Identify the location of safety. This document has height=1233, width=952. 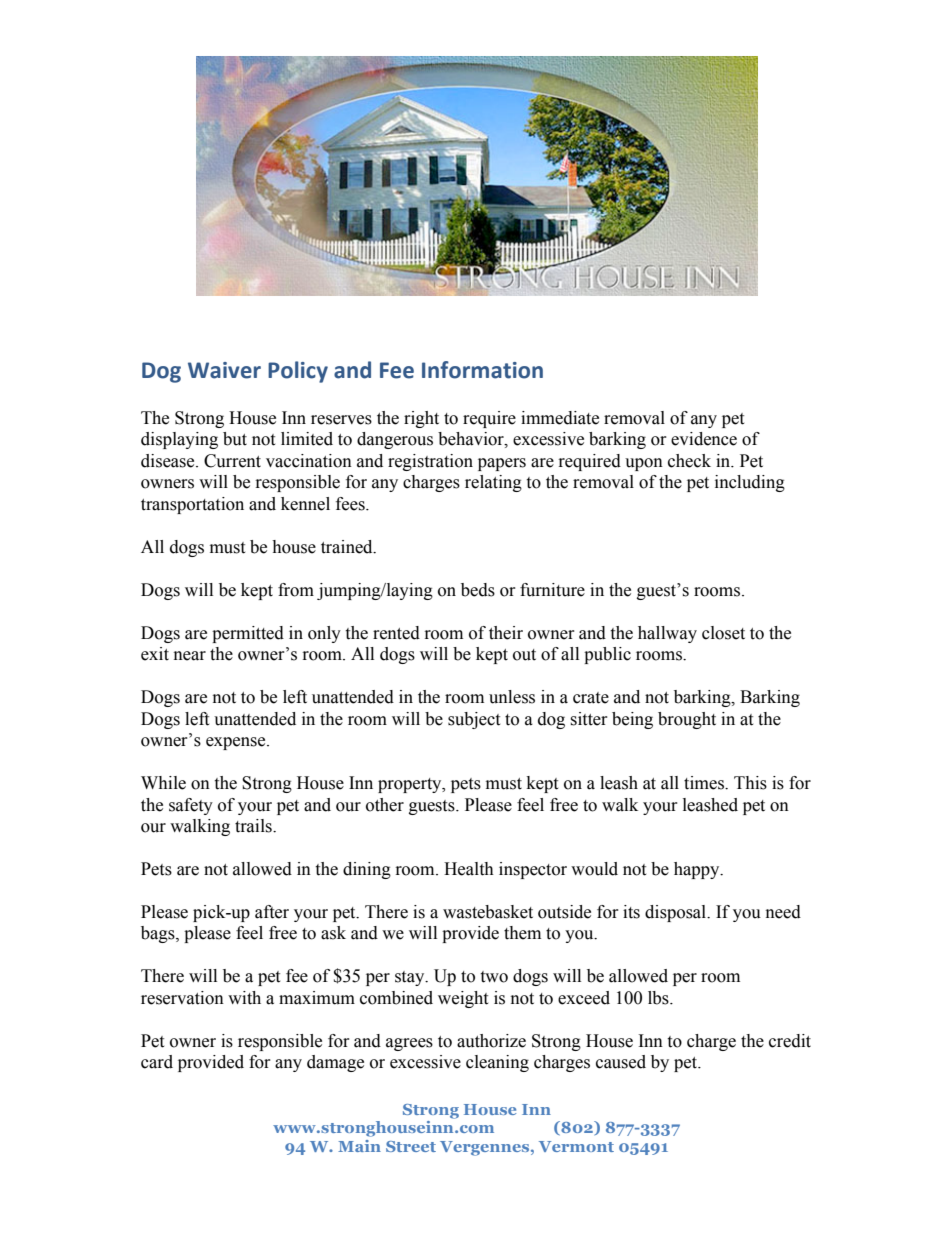
(191, 806).
